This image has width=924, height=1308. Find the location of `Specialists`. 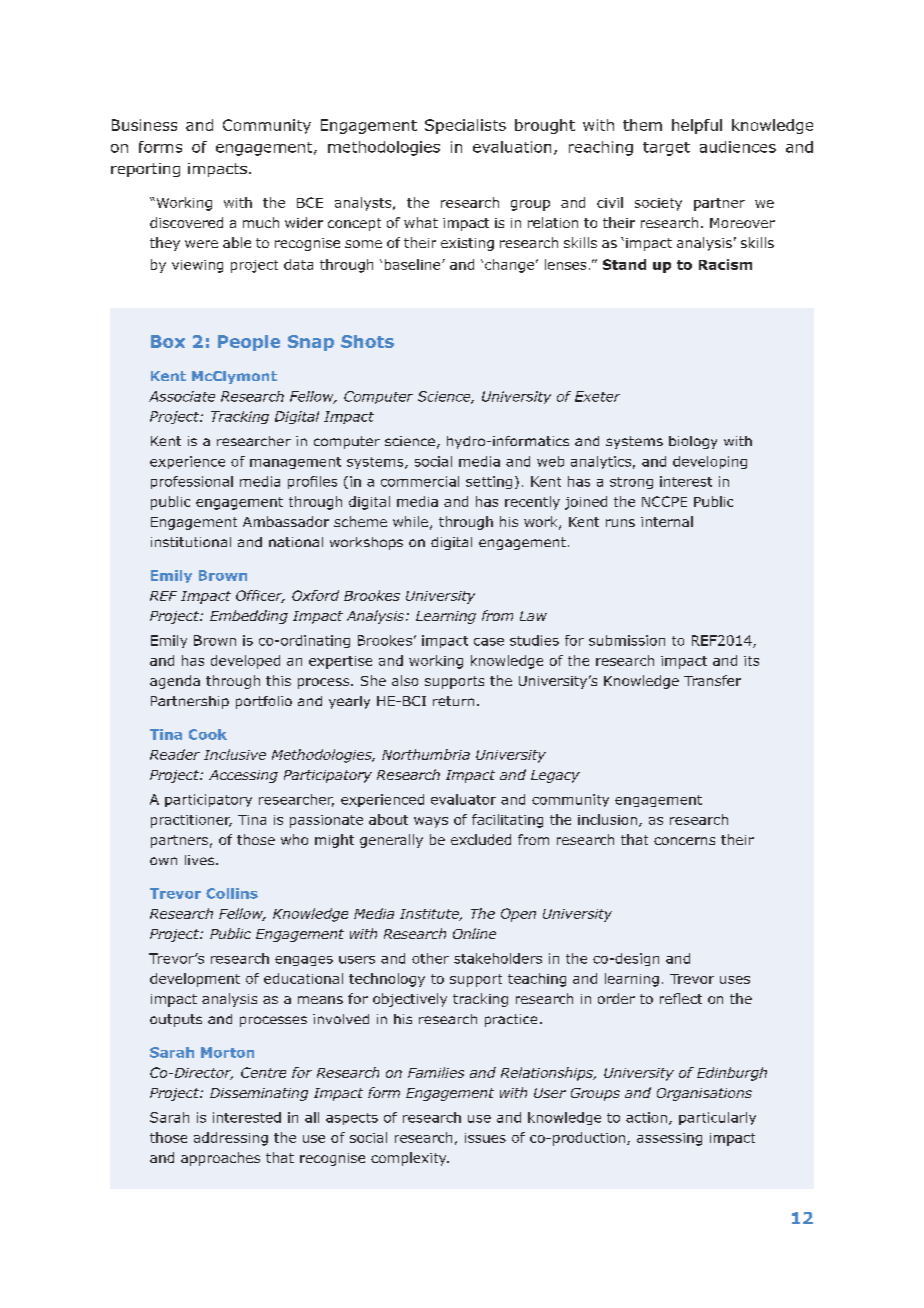

Specialists is located at coordinates (465, 126).
